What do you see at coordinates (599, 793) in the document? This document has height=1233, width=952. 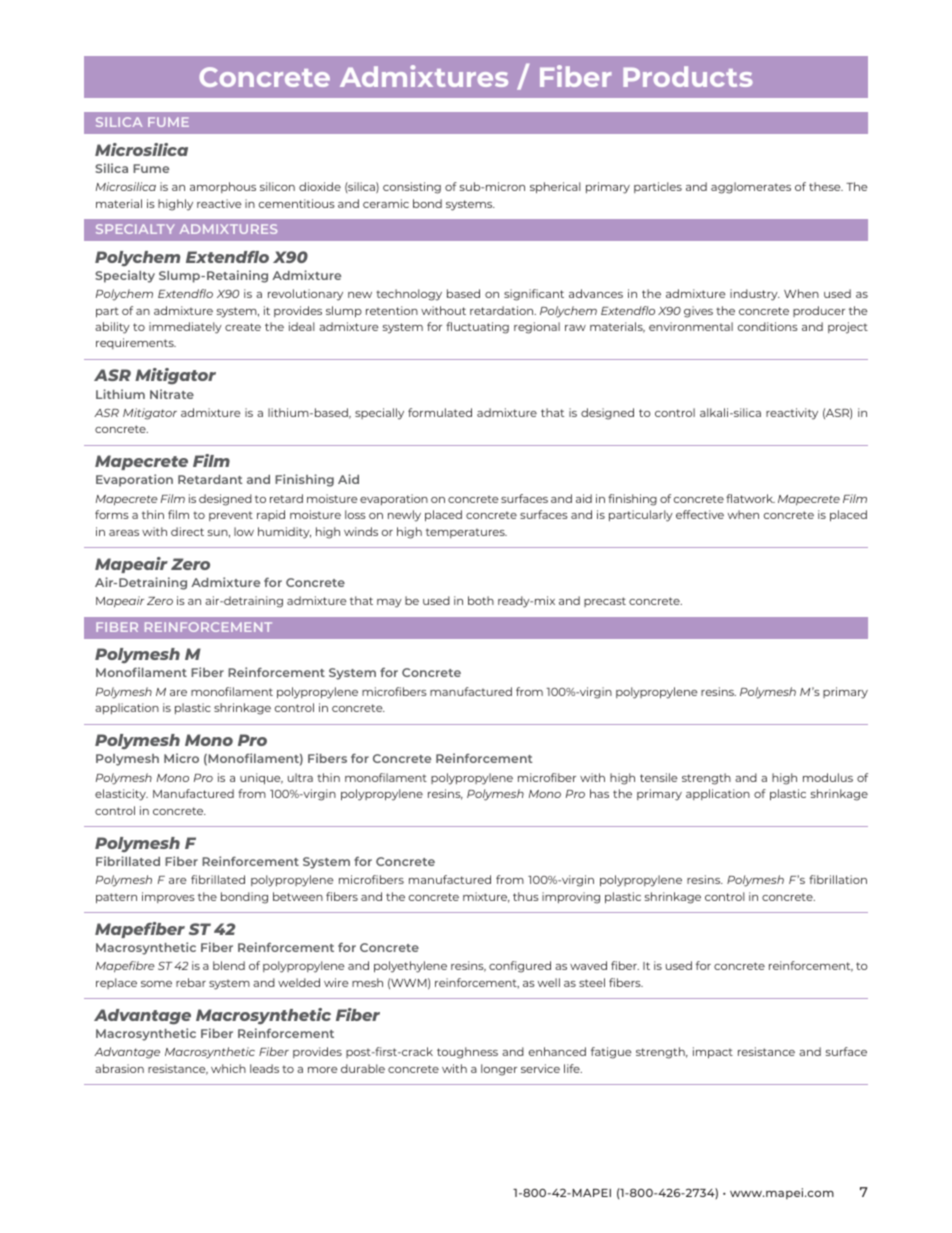 I see `has` at bounding box center [599, 793].
